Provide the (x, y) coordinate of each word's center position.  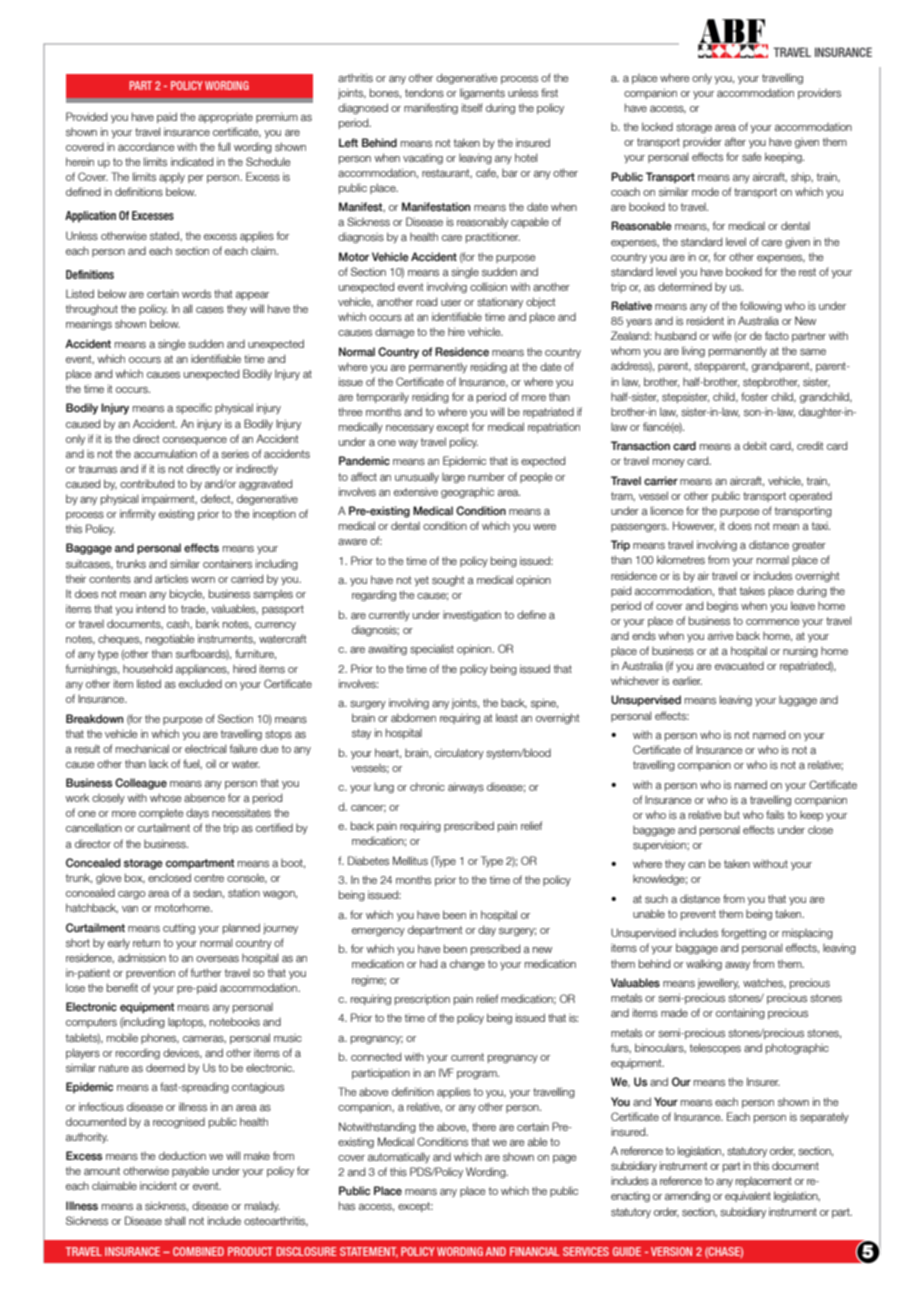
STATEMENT (369, 1252)
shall (175, 1220)
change (467, 964)
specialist (432, 649)
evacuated (739, 666)
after (735, 141)
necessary (410, 429)
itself (472, 107)
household (147, 668)
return (146, 943)
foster (754, 396)
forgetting (743, 933)
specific (194, 408)
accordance (146, 147)
